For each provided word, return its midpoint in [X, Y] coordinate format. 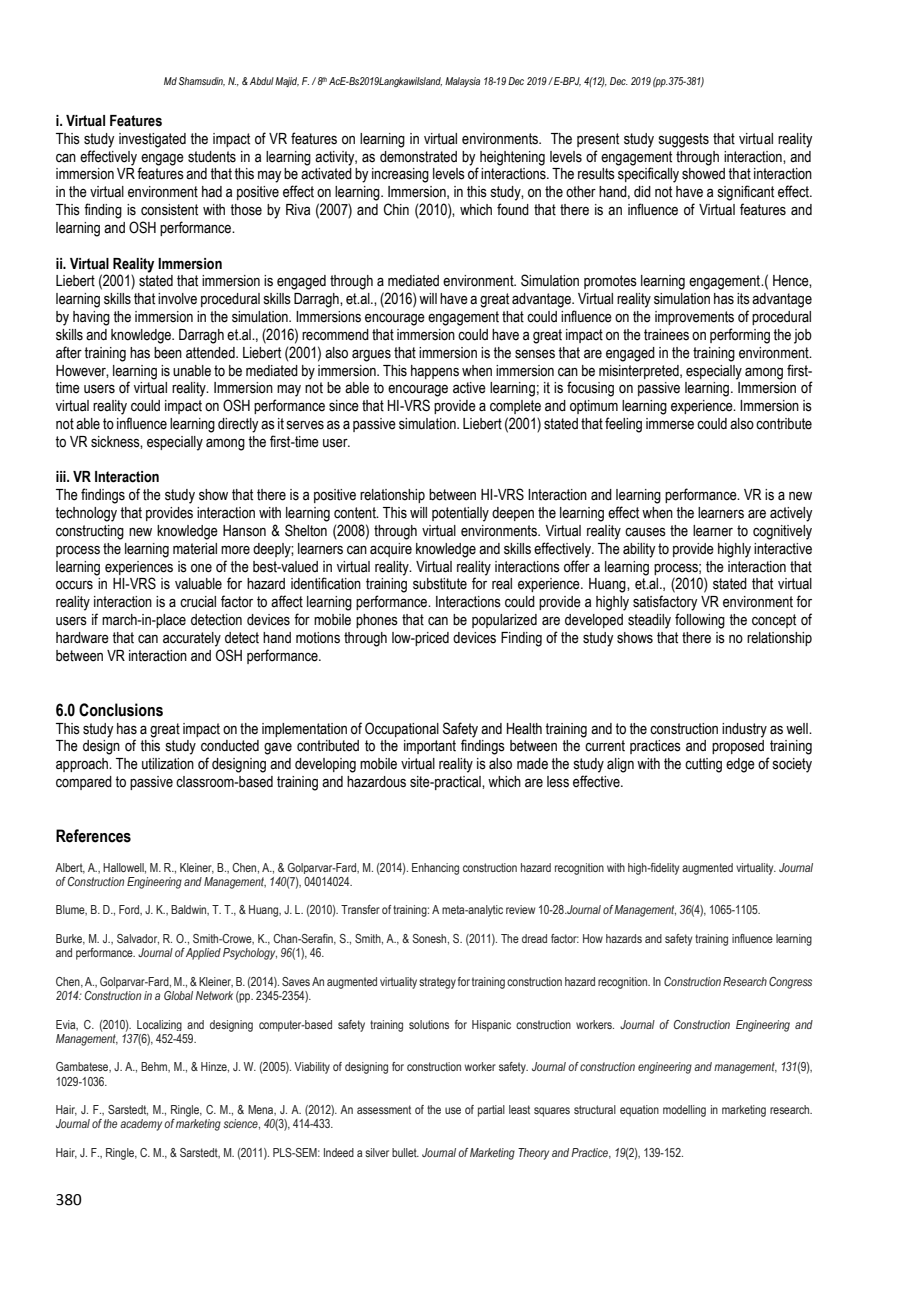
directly [238, 425]
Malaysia [462, 82]
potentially [460, 514]
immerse [670, 424]
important [430, 747]
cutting [703, 765]
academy [141, 1125]
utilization [168, 764]
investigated [152, 140]
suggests [684, 140]
